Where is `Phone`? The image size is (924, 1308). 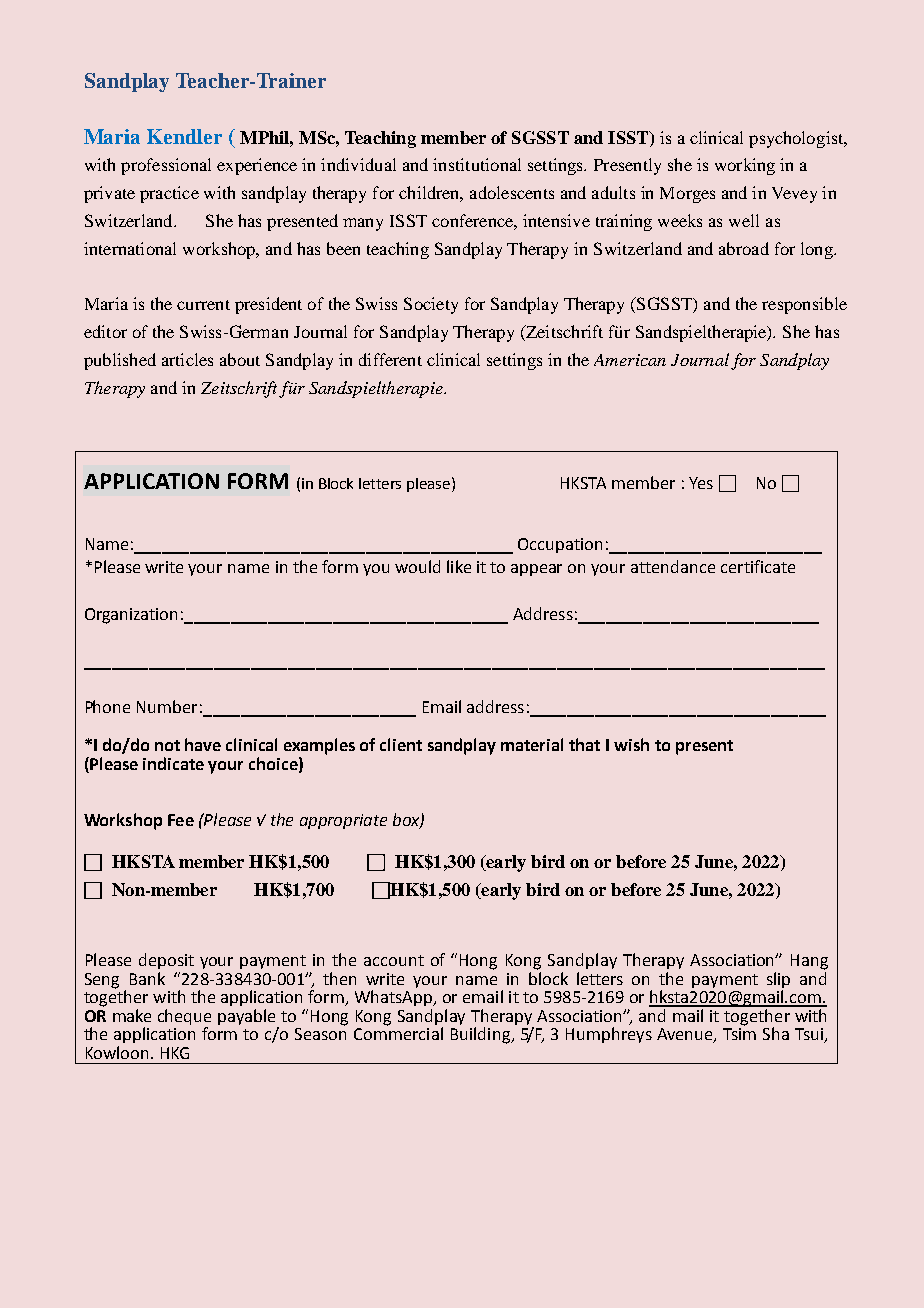 Phone is located at coordinates (108, 706).
